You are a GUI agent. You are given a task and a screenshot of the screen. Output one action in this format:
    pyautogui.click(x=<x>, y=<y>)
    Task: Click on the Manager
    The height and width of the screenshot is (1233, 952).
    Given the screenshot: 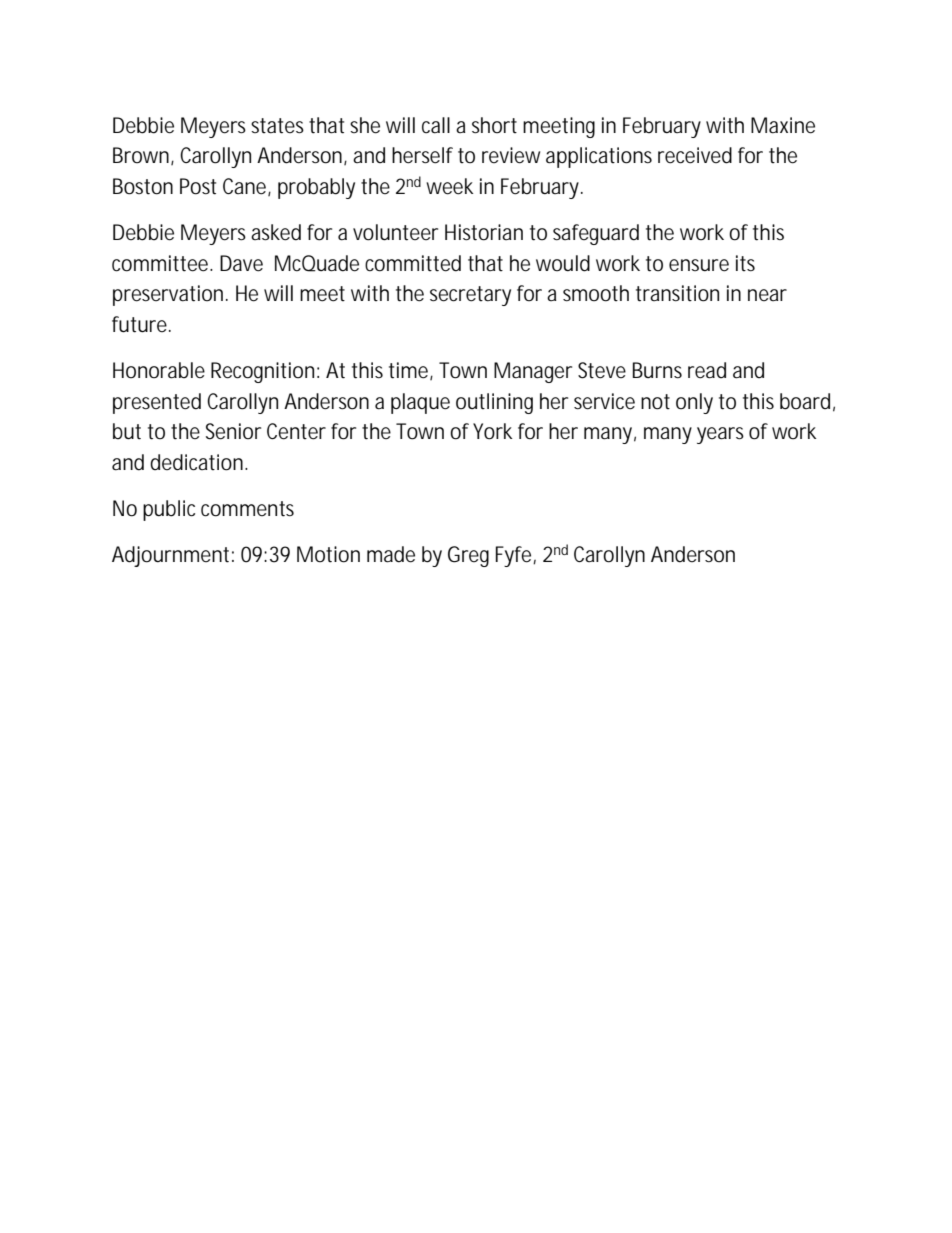 What is the action you would take?
    pyautogui.click(x=533, y=372)
